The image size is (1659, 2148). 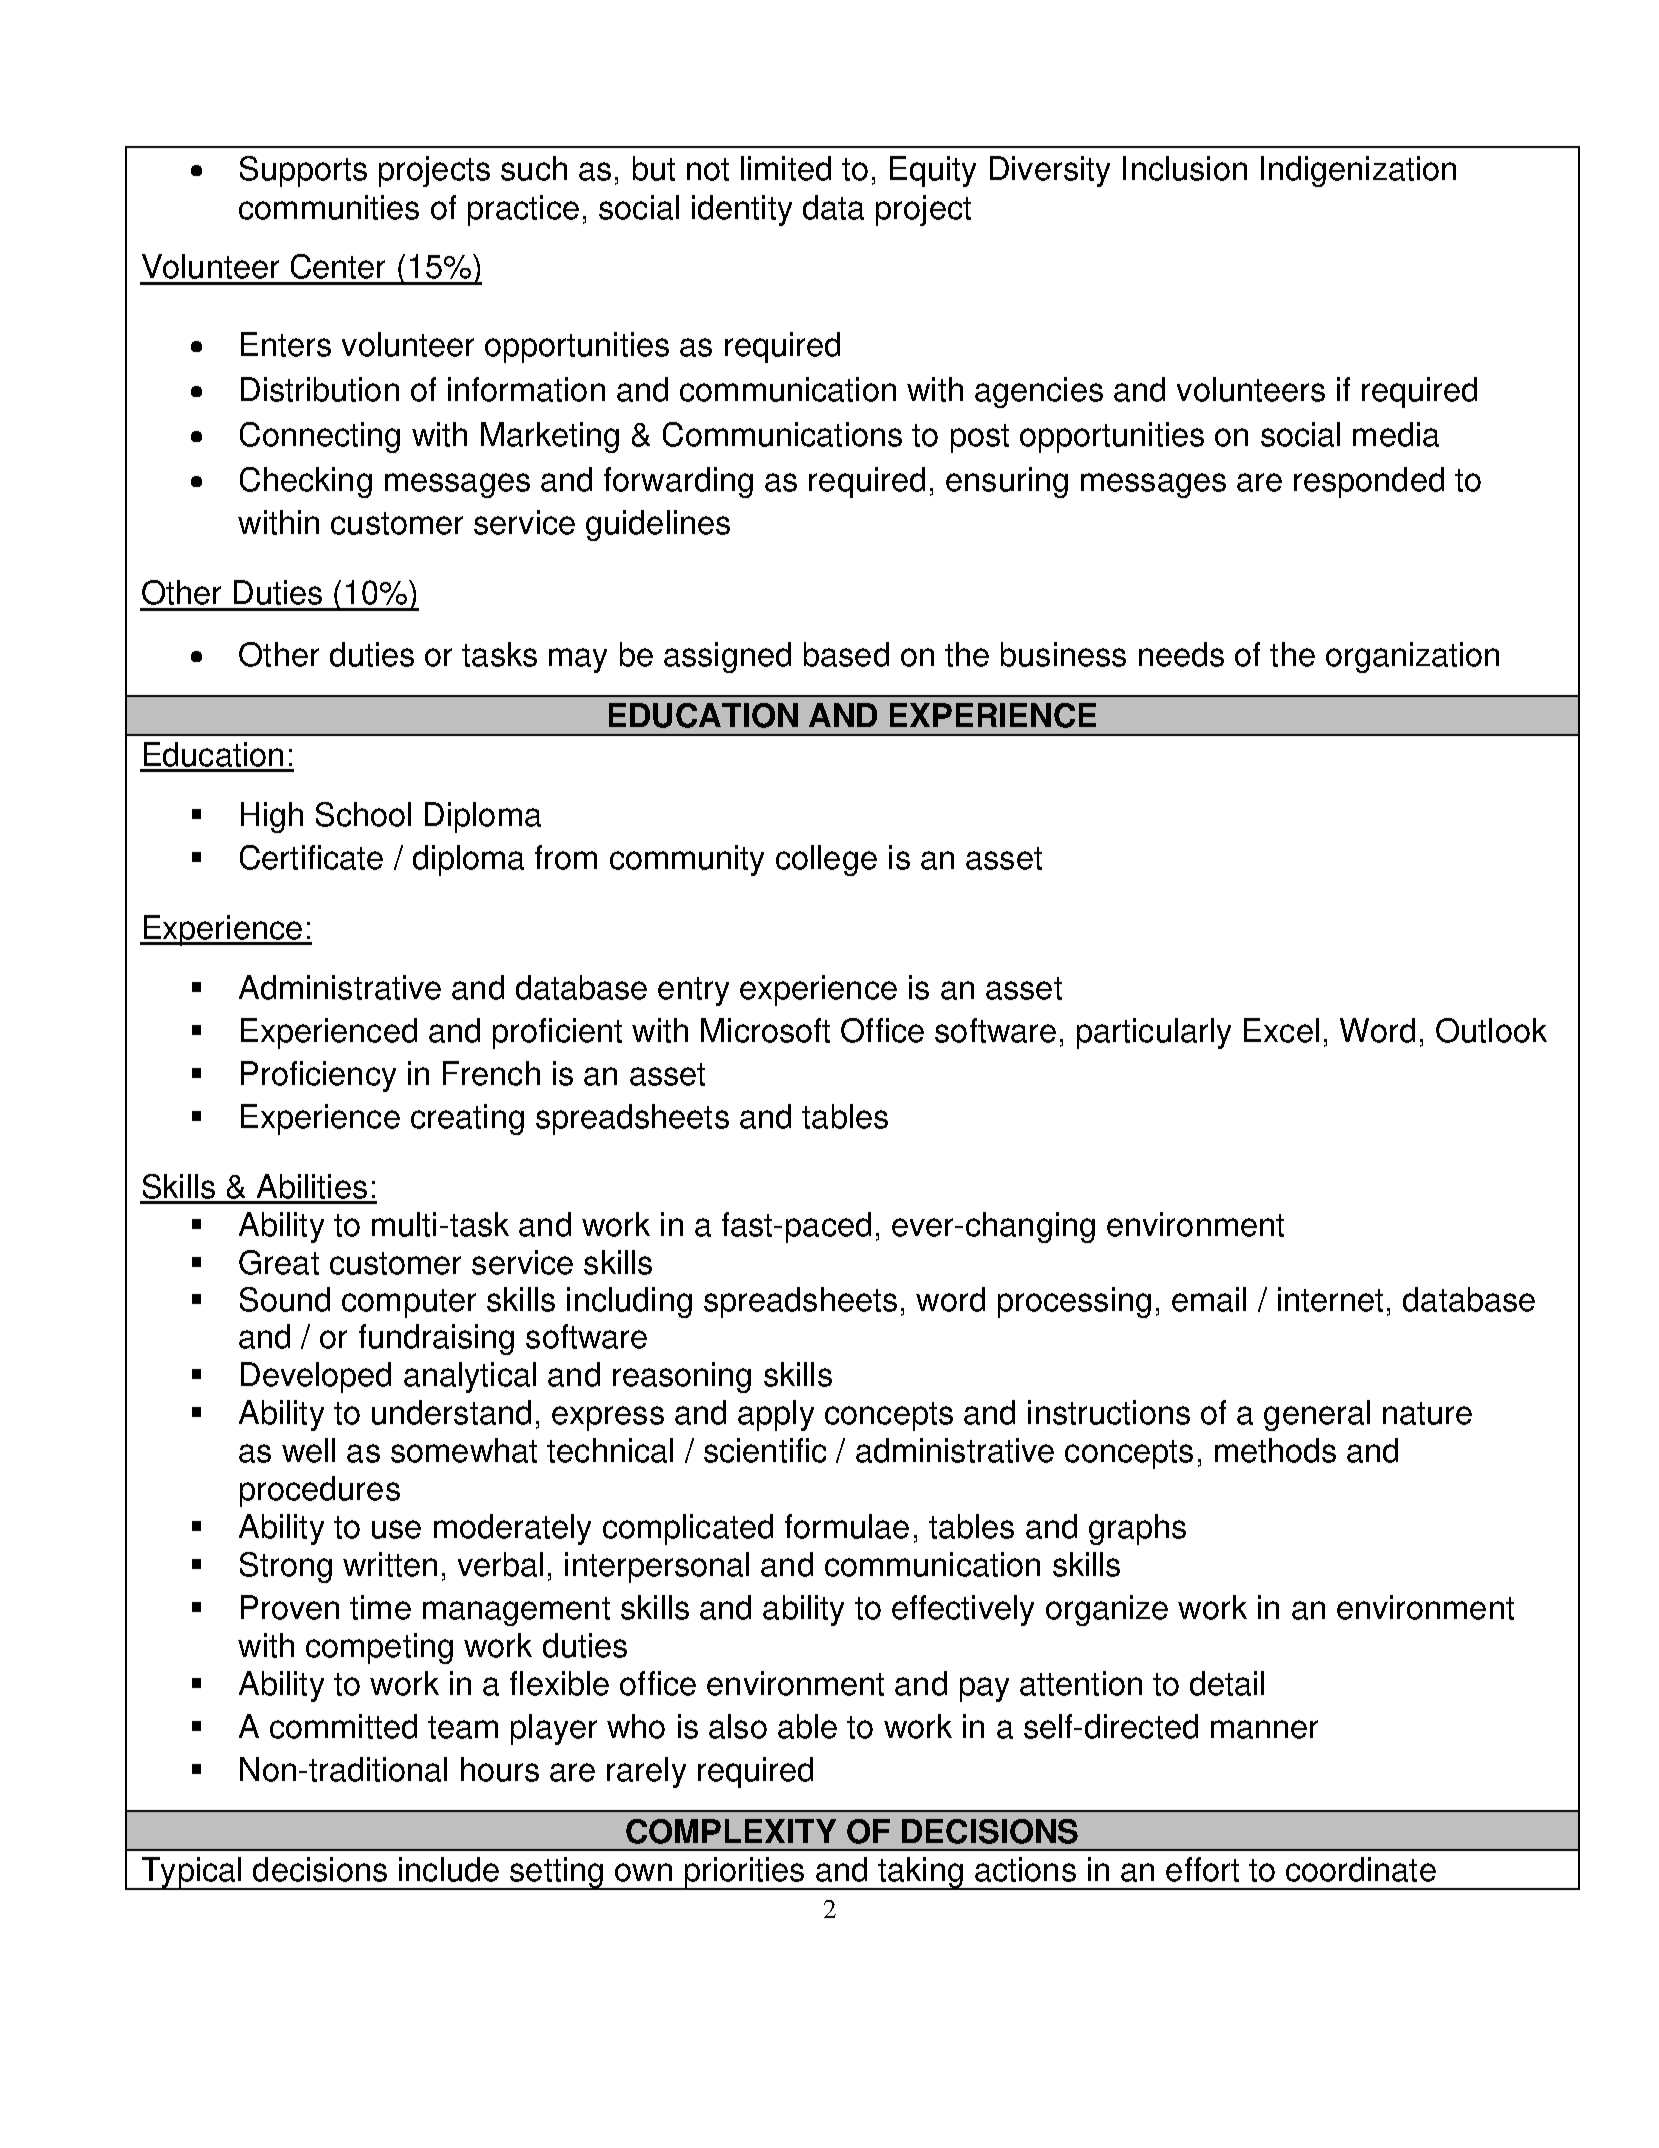 I want to click on Excel, so click(x=1281, y=1030).
